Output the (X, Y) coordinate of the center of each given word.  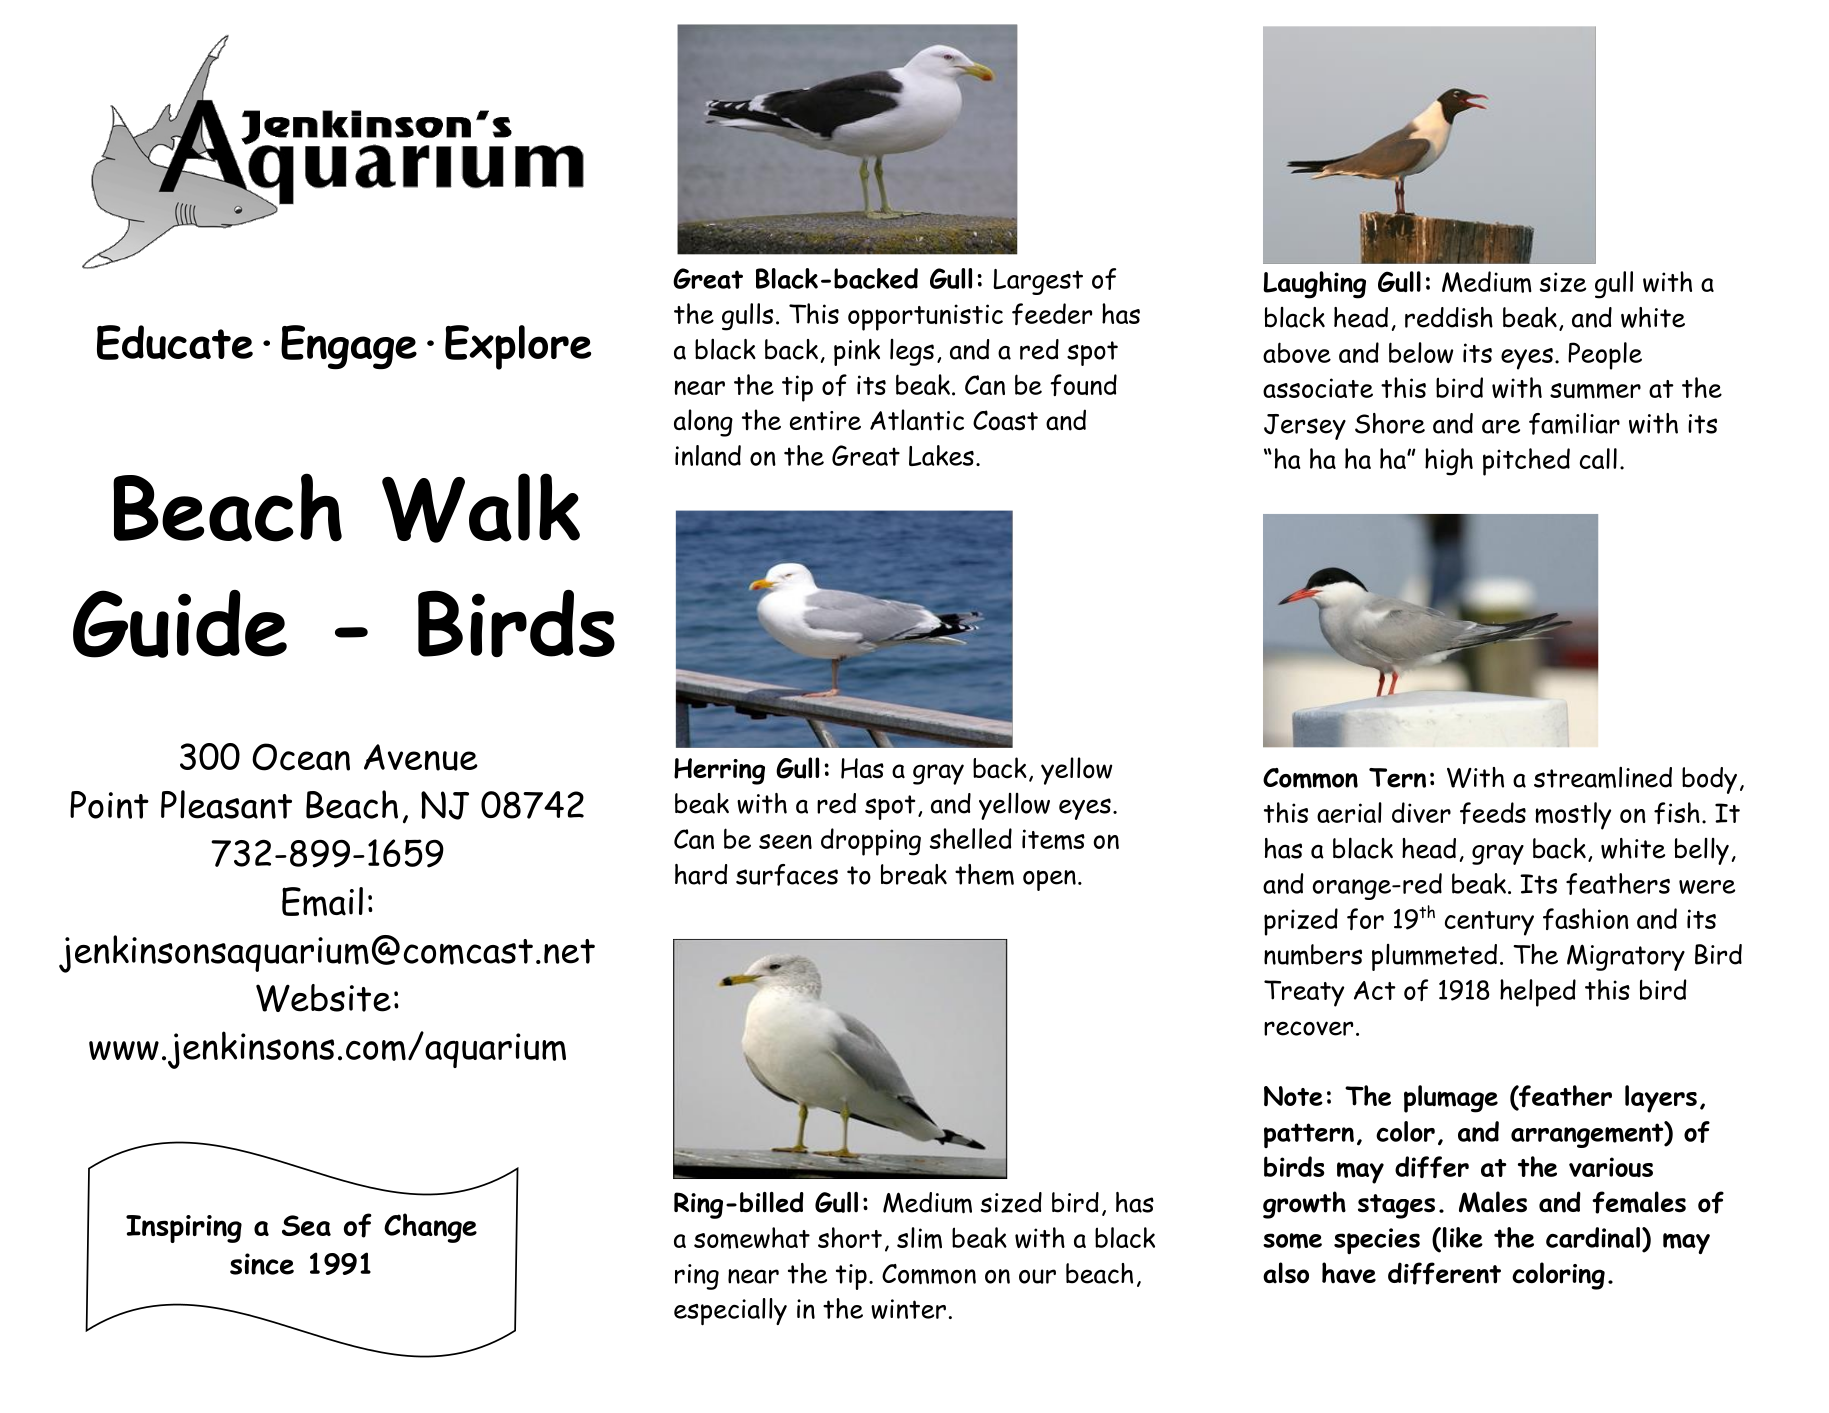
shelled (971, 838)
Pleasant (226, 804)
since (262, 1264)
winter (908, 1309)
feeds (1493, 813)
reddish (1449, 317)
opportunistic (925, 317)
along (703, 423)
